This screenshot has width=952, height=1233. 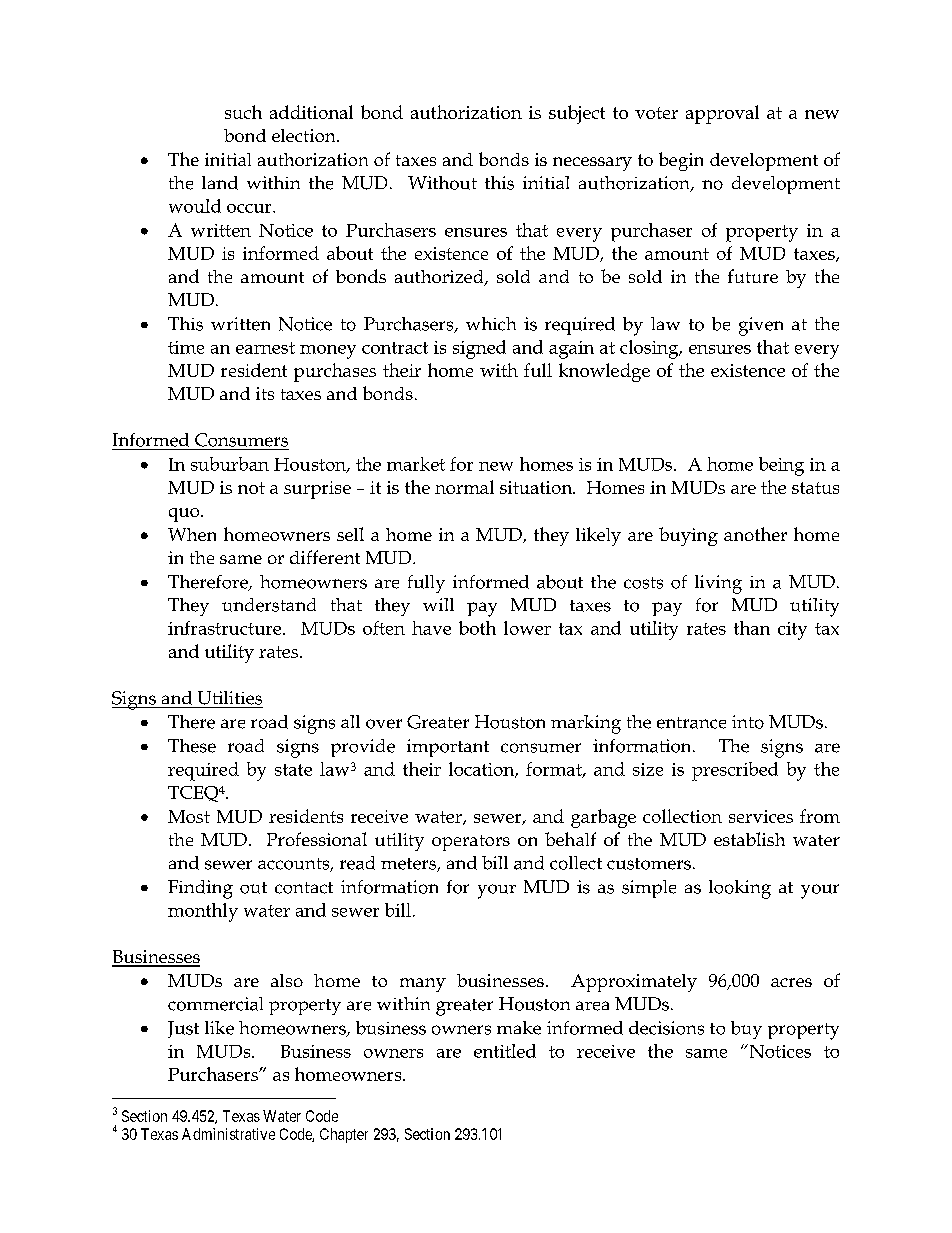 I want to click on Administrative, so click(x=228, y=1134).
